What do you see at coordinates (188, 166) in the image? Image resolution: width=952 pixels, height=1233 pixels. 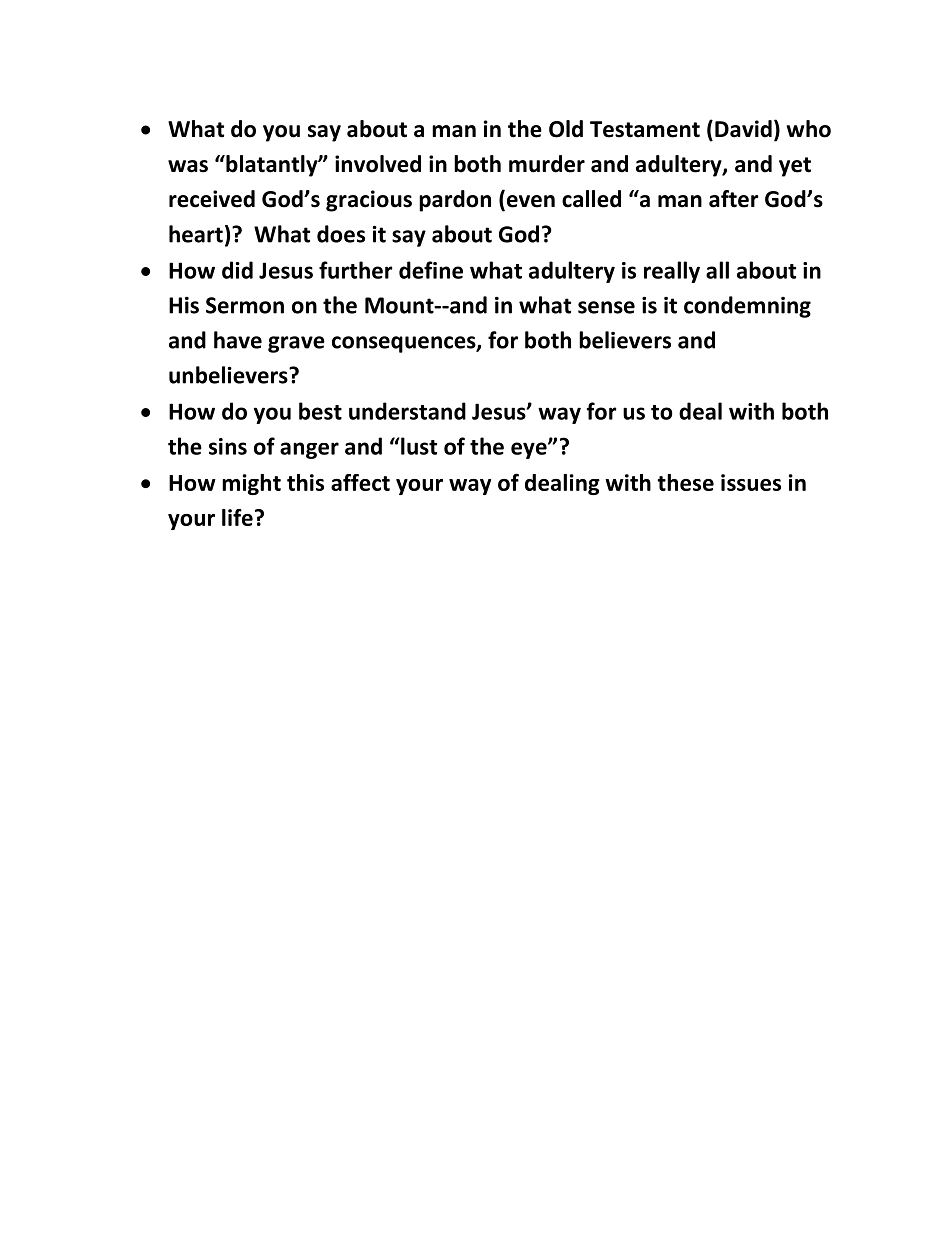 I see `was` at bounding box center [188, 166].
